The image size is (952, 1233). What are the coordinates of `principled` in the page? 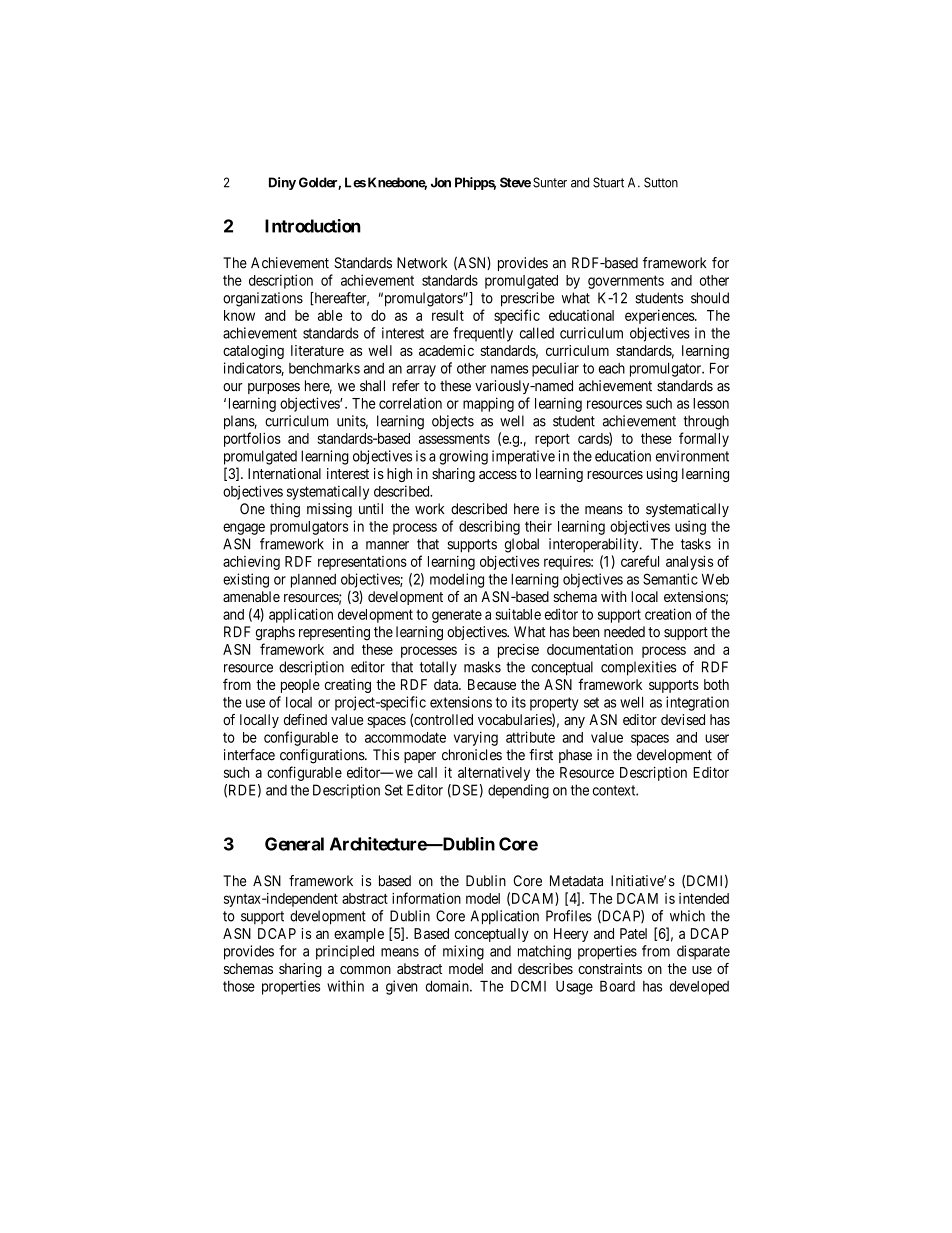 It's located at (345, 952).
